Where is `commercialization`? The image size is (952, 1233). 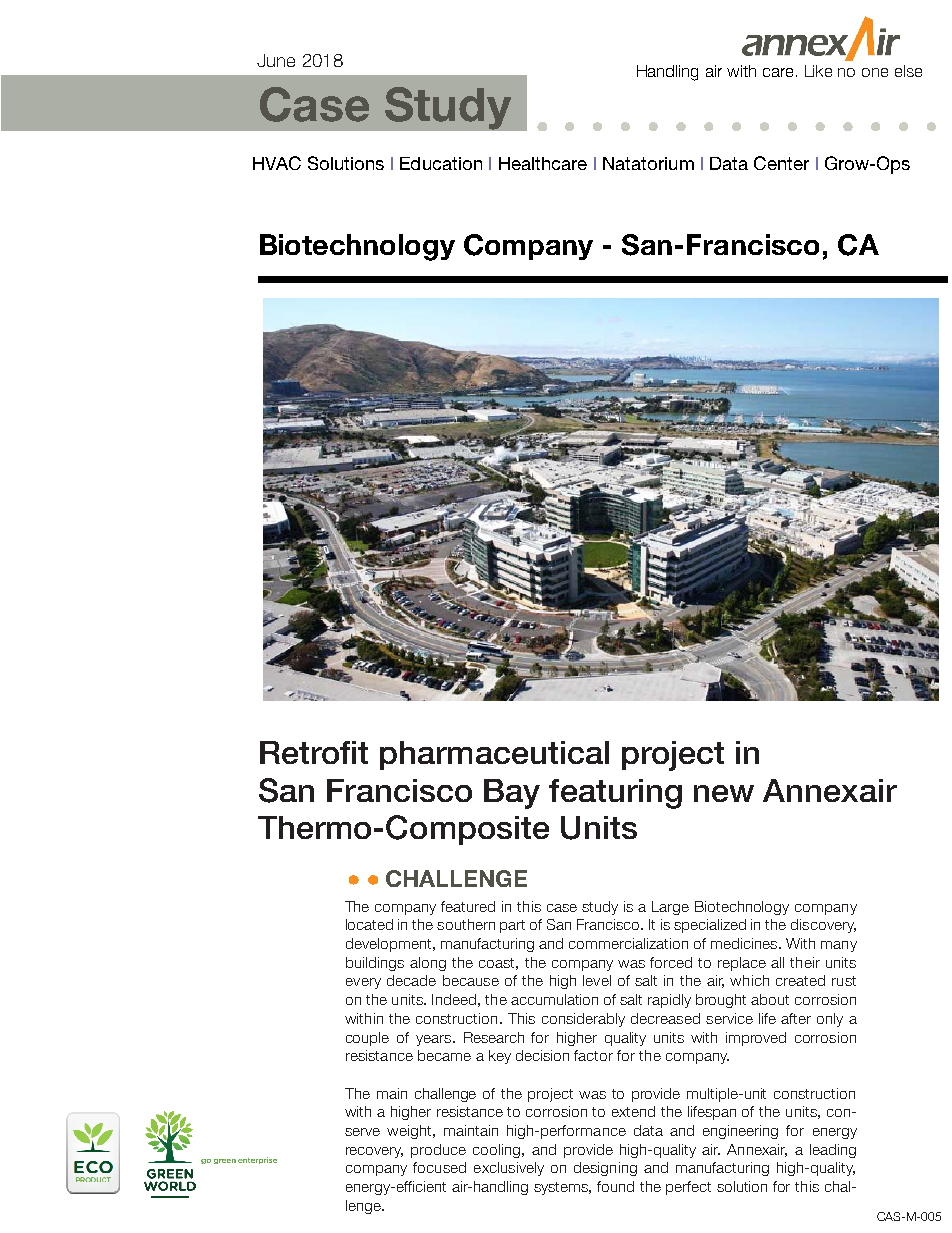
commercialization is located at coordinates (628, 943).
